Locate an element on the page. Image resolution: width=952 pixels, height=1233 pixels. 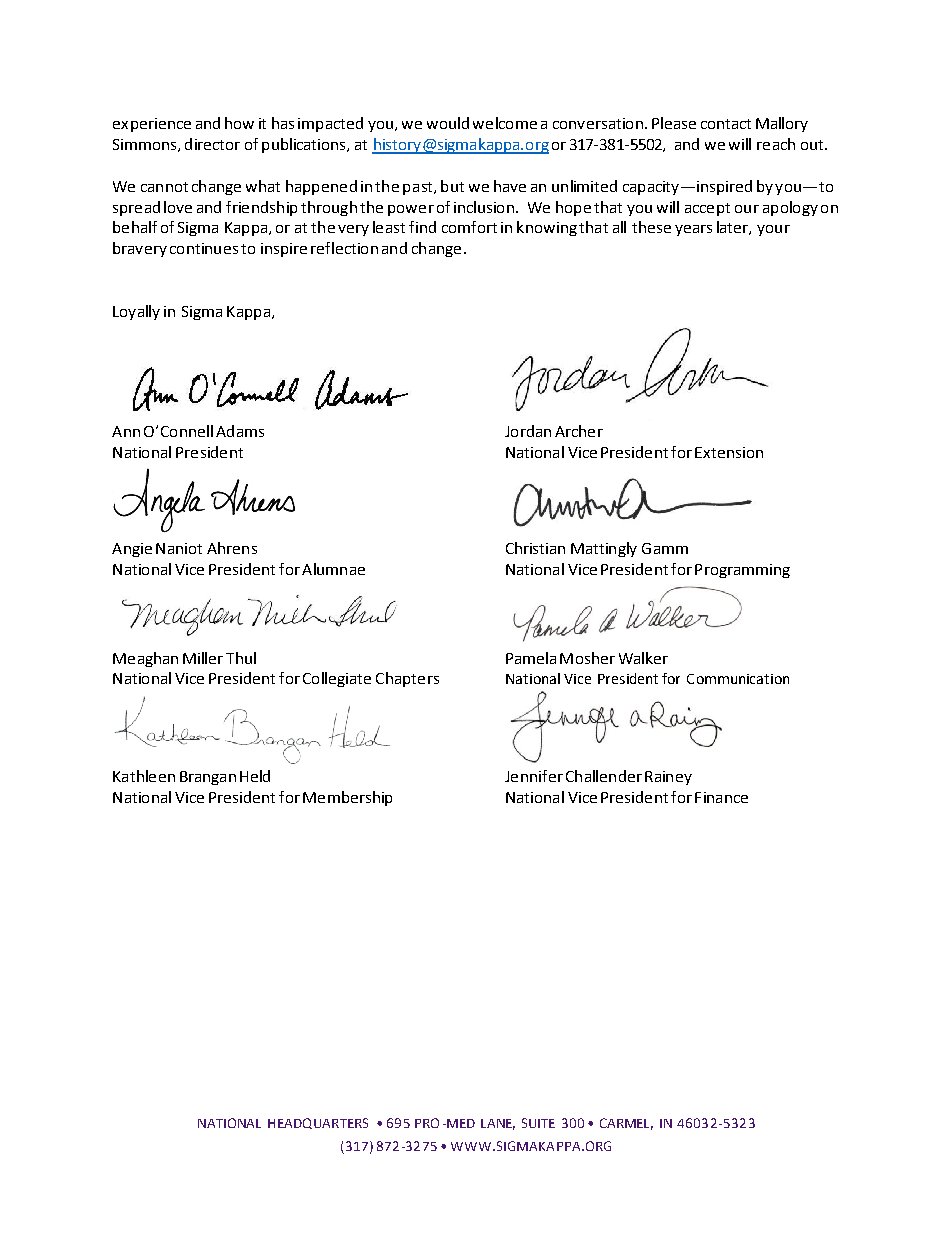
HEADQUARTERS is located at coordinates (318, 1123).
